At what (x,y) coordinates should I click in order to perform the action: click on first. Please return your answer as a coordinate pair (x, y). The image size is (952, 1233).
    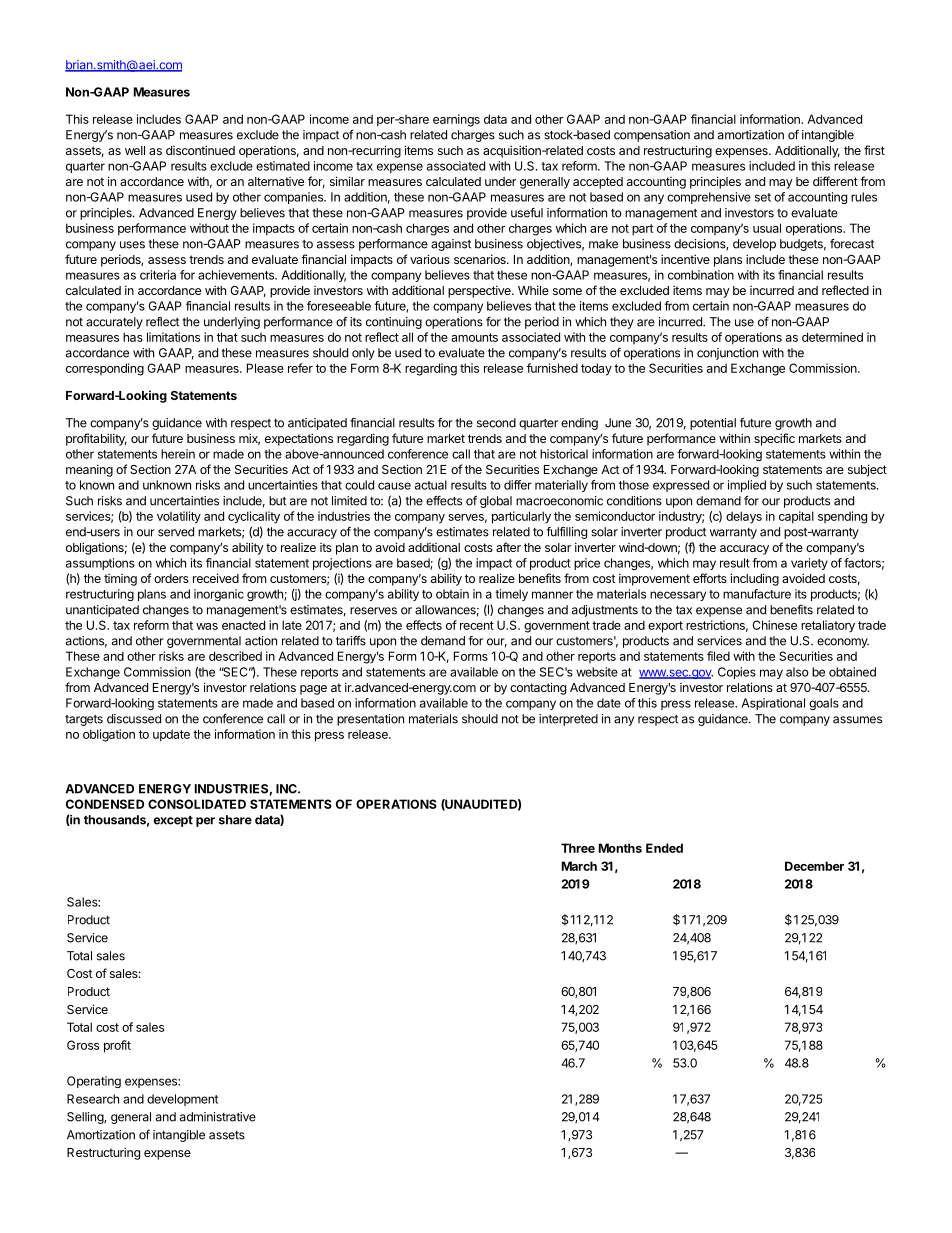
    Looking at the image, I should click on (874, 150).
